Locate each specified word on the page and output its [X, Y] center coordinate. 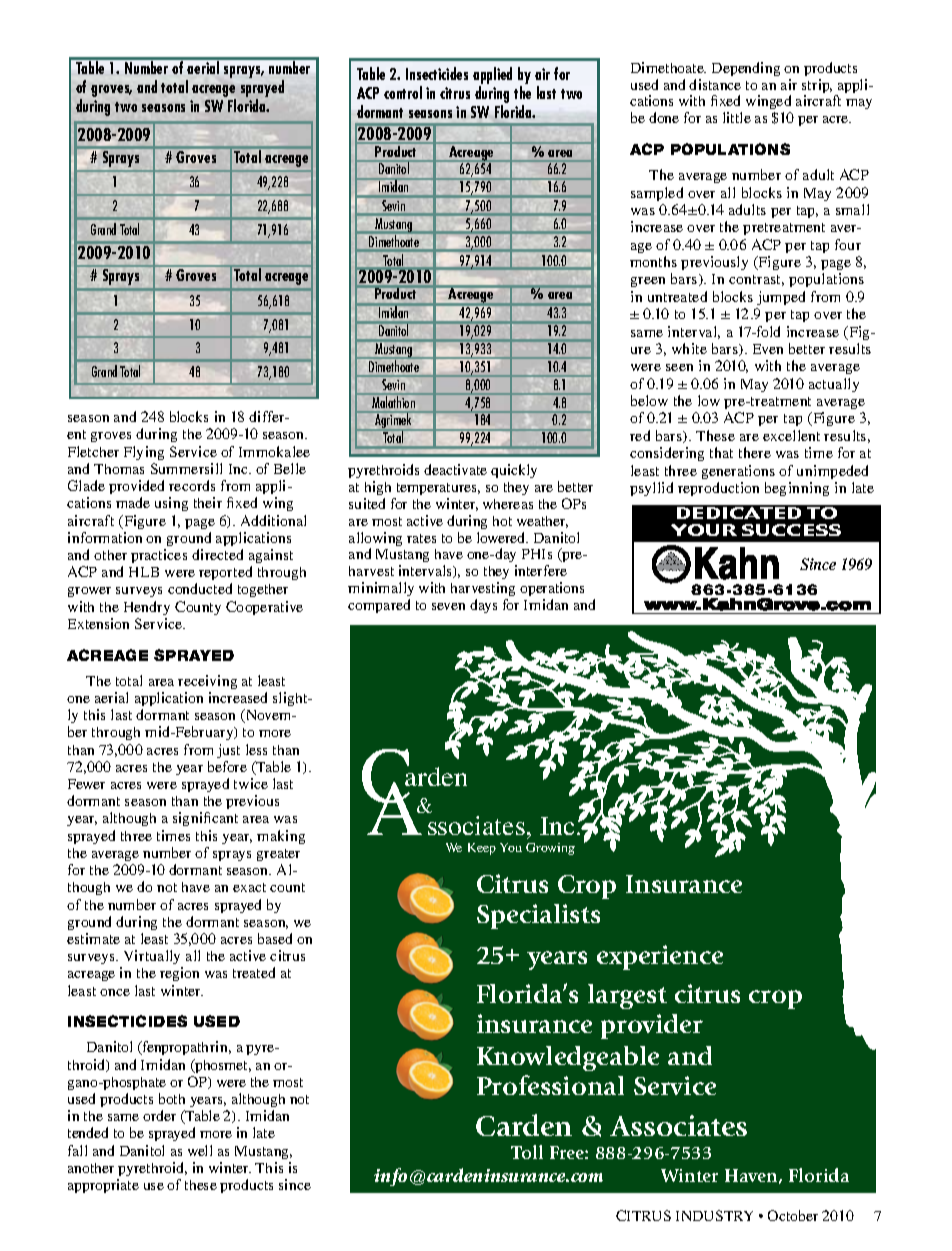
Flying [144, 453]
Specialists [538, 916]
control [403, 92]
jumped [781, 298]
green [648, 282]
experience [660, 957]
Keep [482, 849]
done [664, 117]
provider [652, 1026]
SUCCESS [791, 530]
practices [159, 556]
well [200, 1150]
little [737, 117]
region [179, 974]
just [228, 751]
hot [502, 521]
